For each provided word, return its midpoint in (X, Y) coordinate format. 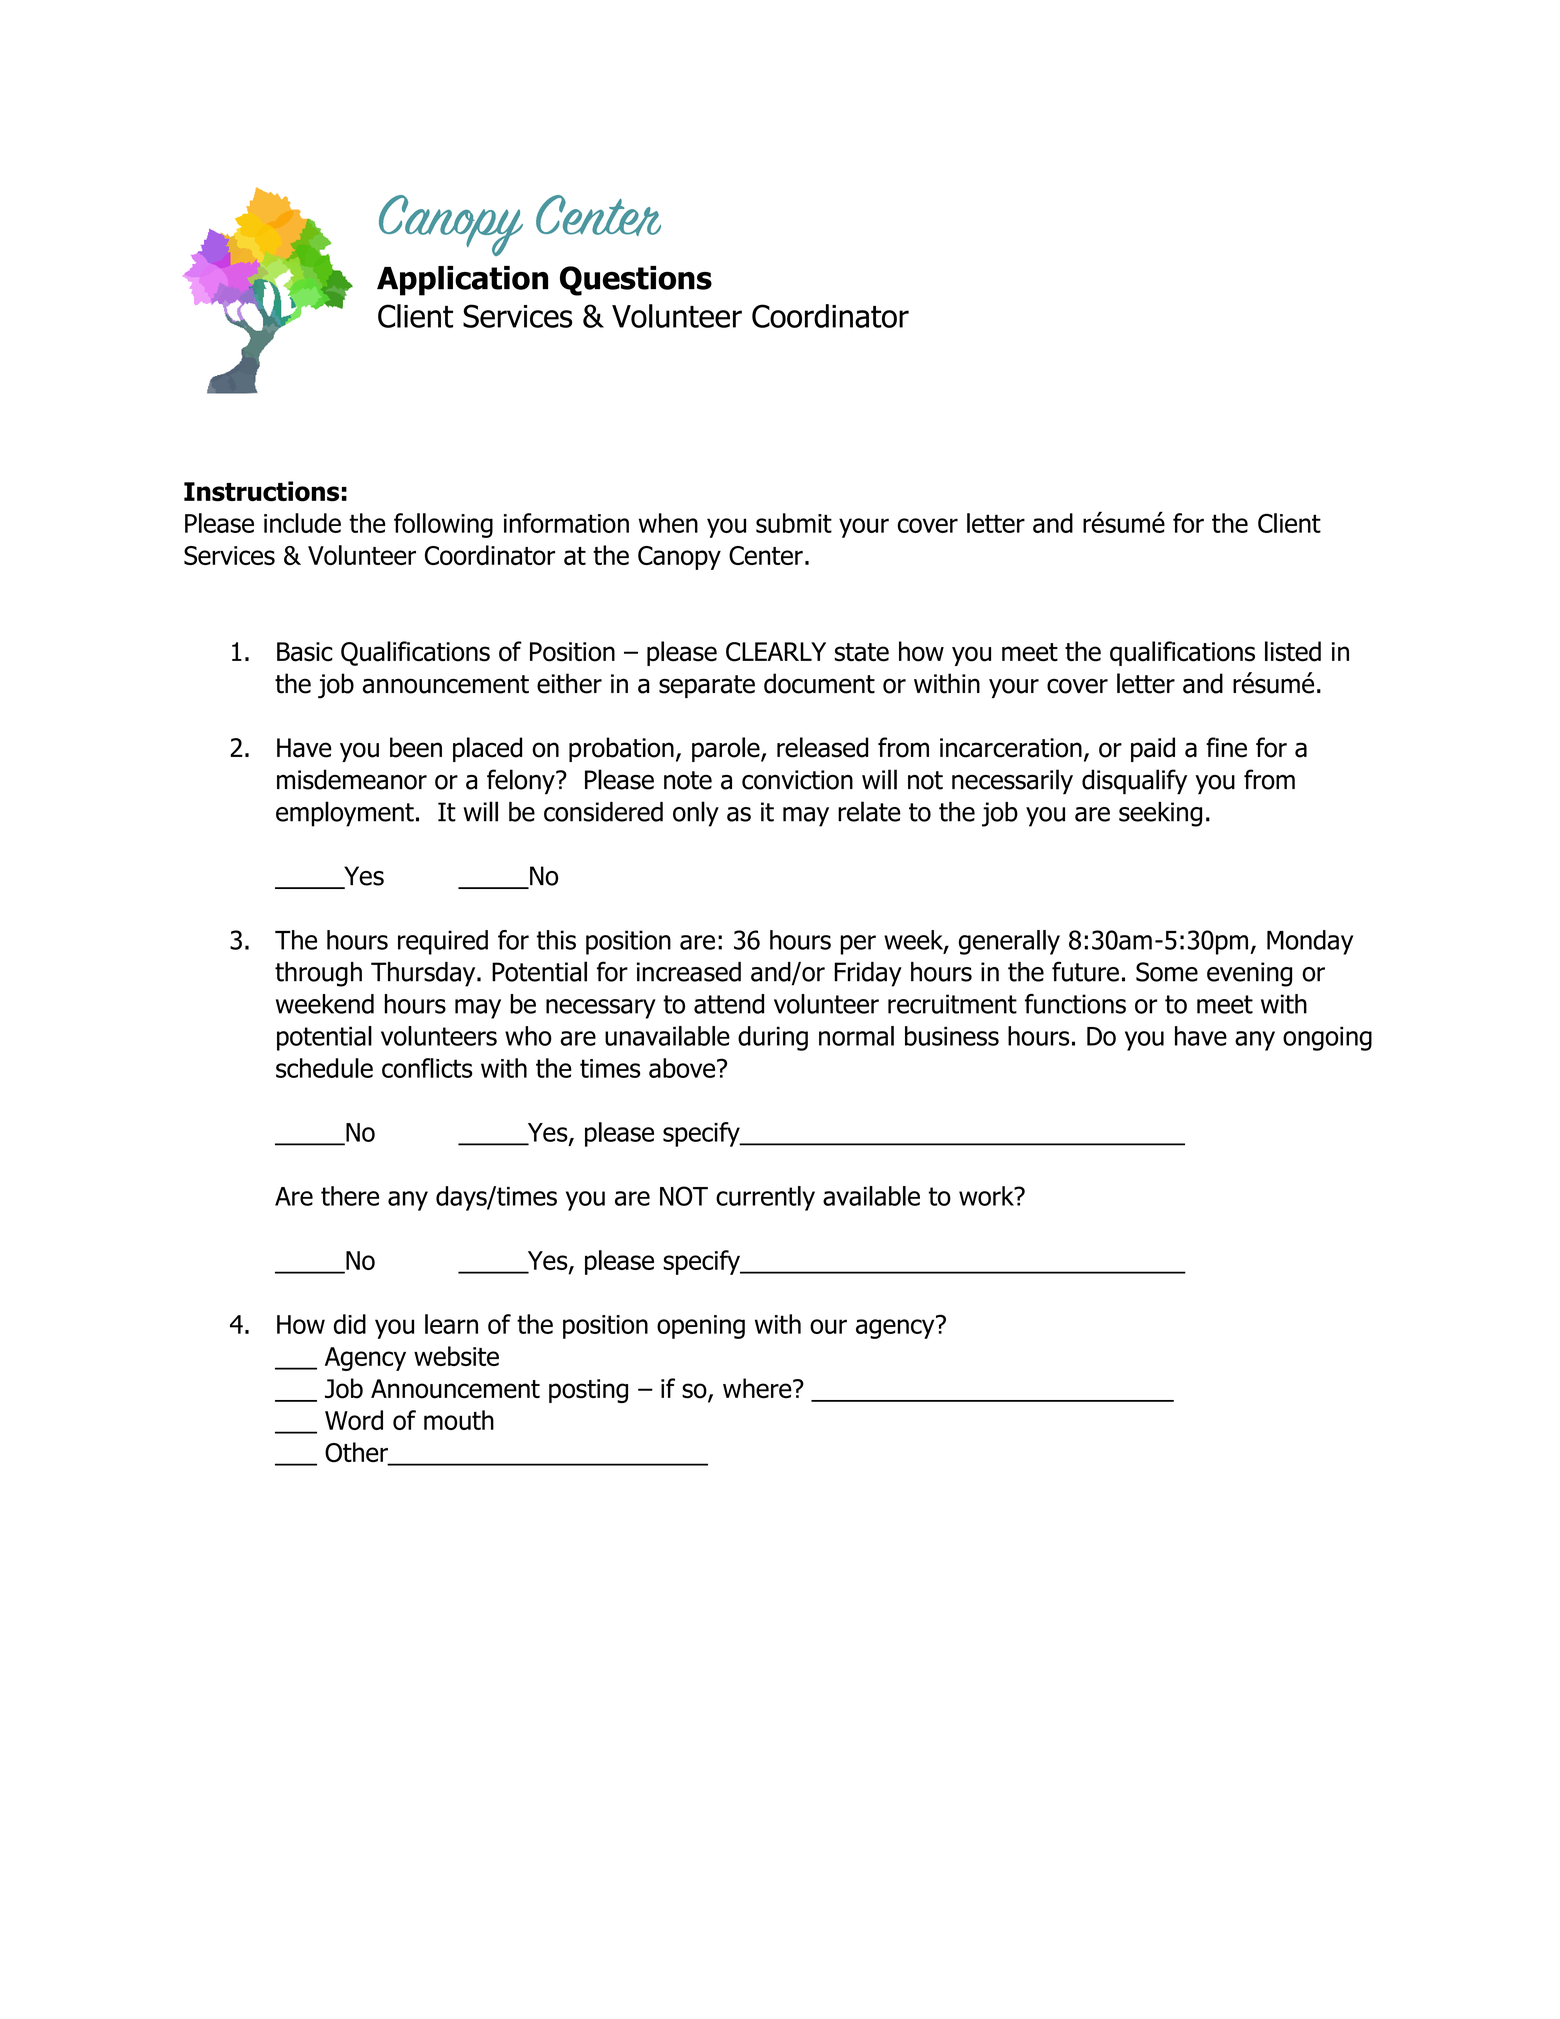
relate (869, 811)
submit (794, 523)
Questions (636, 281)
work (987, 1196)
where (758, 1388)
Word (354, 1420)
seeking (1160, 814)
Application (462, 281)
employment (345, 814)
